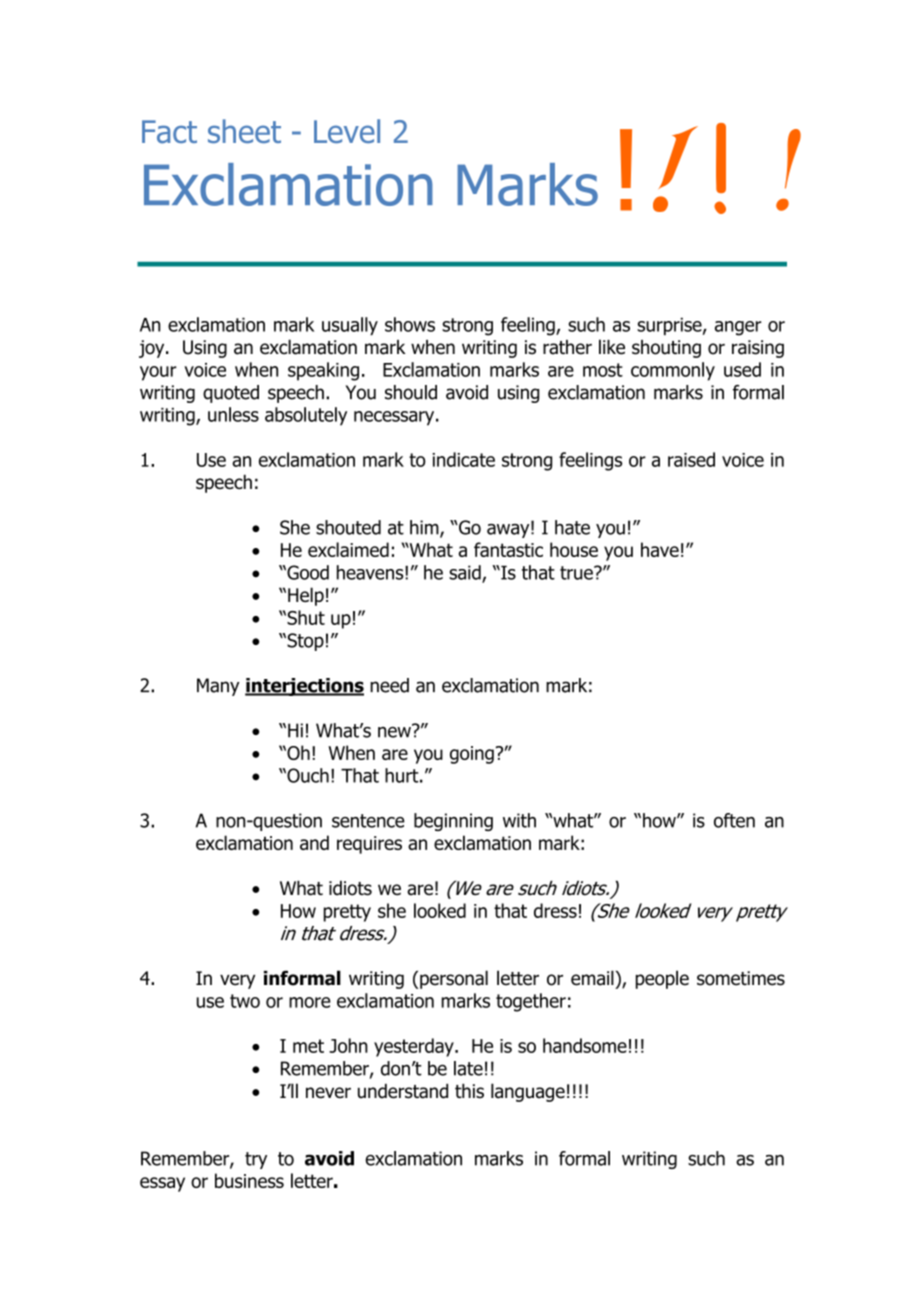 The image size is (924, 1308). What do you see at coordinates (469, 1091) in the screenshot?
I see `this` at bounding box center [469, 1091].
